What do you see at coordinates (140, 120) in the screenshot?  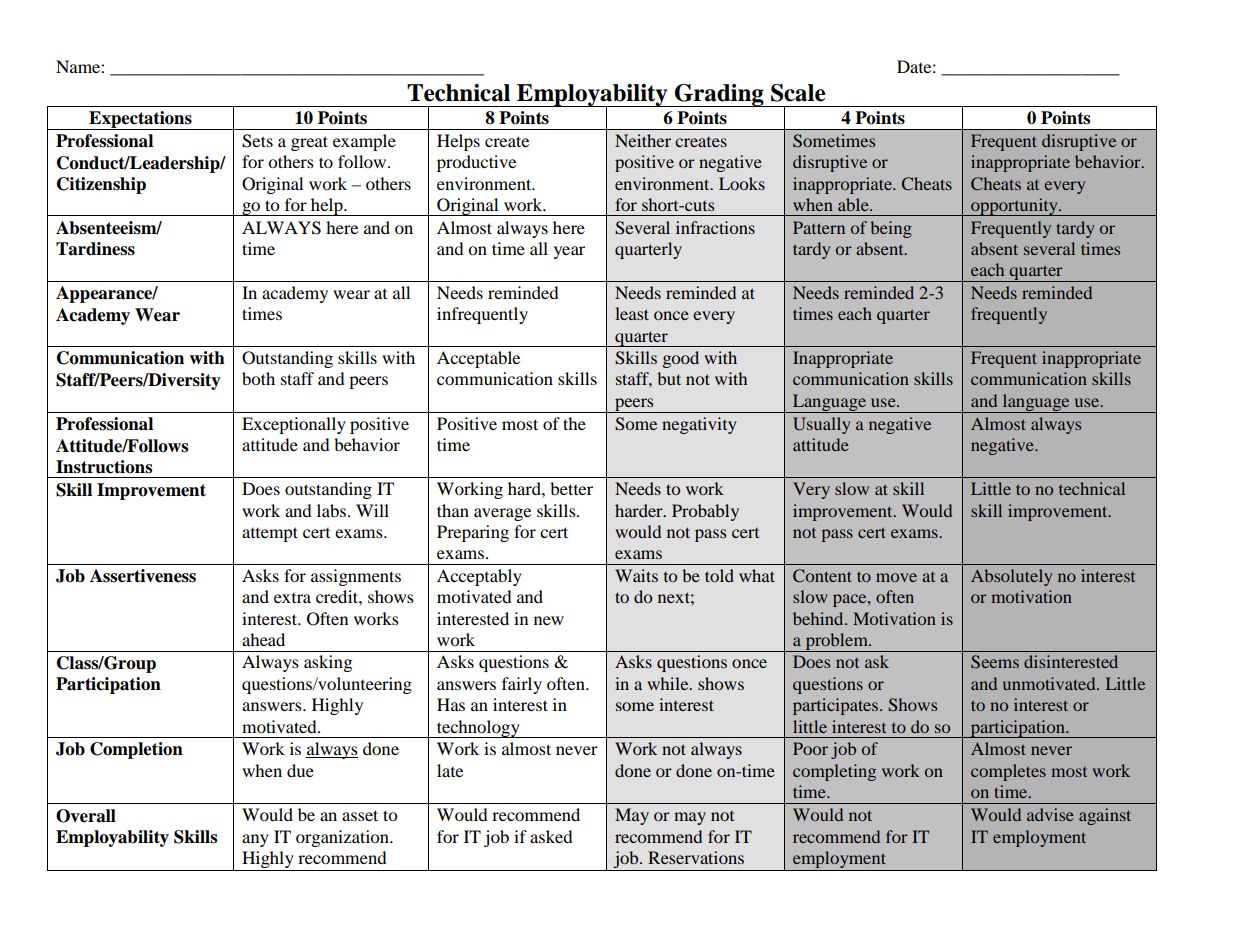 I see `Expectations` at bounding box center [140, 120].
